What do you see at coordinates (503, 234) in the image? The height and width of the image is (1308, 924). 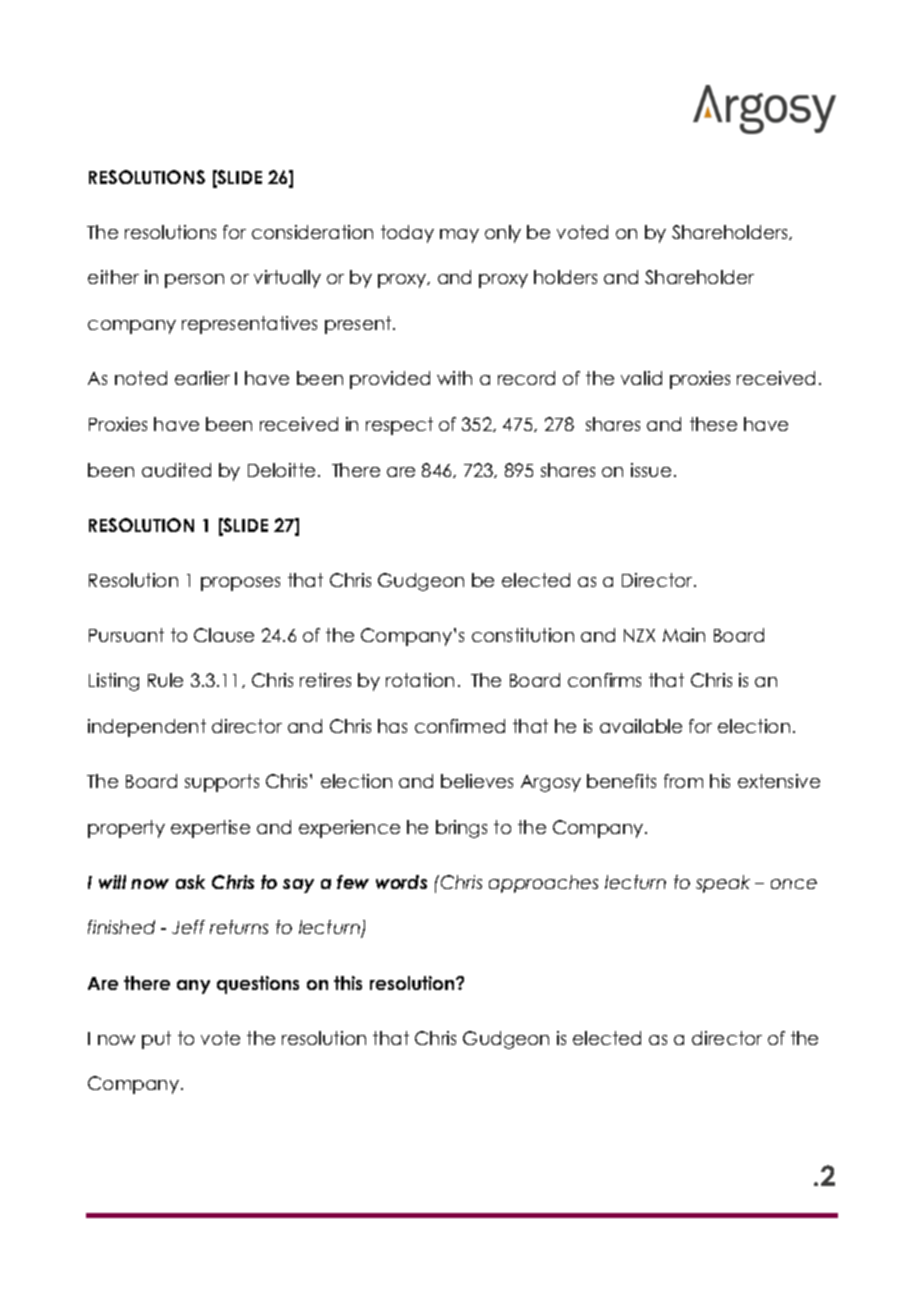 I see `only` at bounding box center [503, 234].
